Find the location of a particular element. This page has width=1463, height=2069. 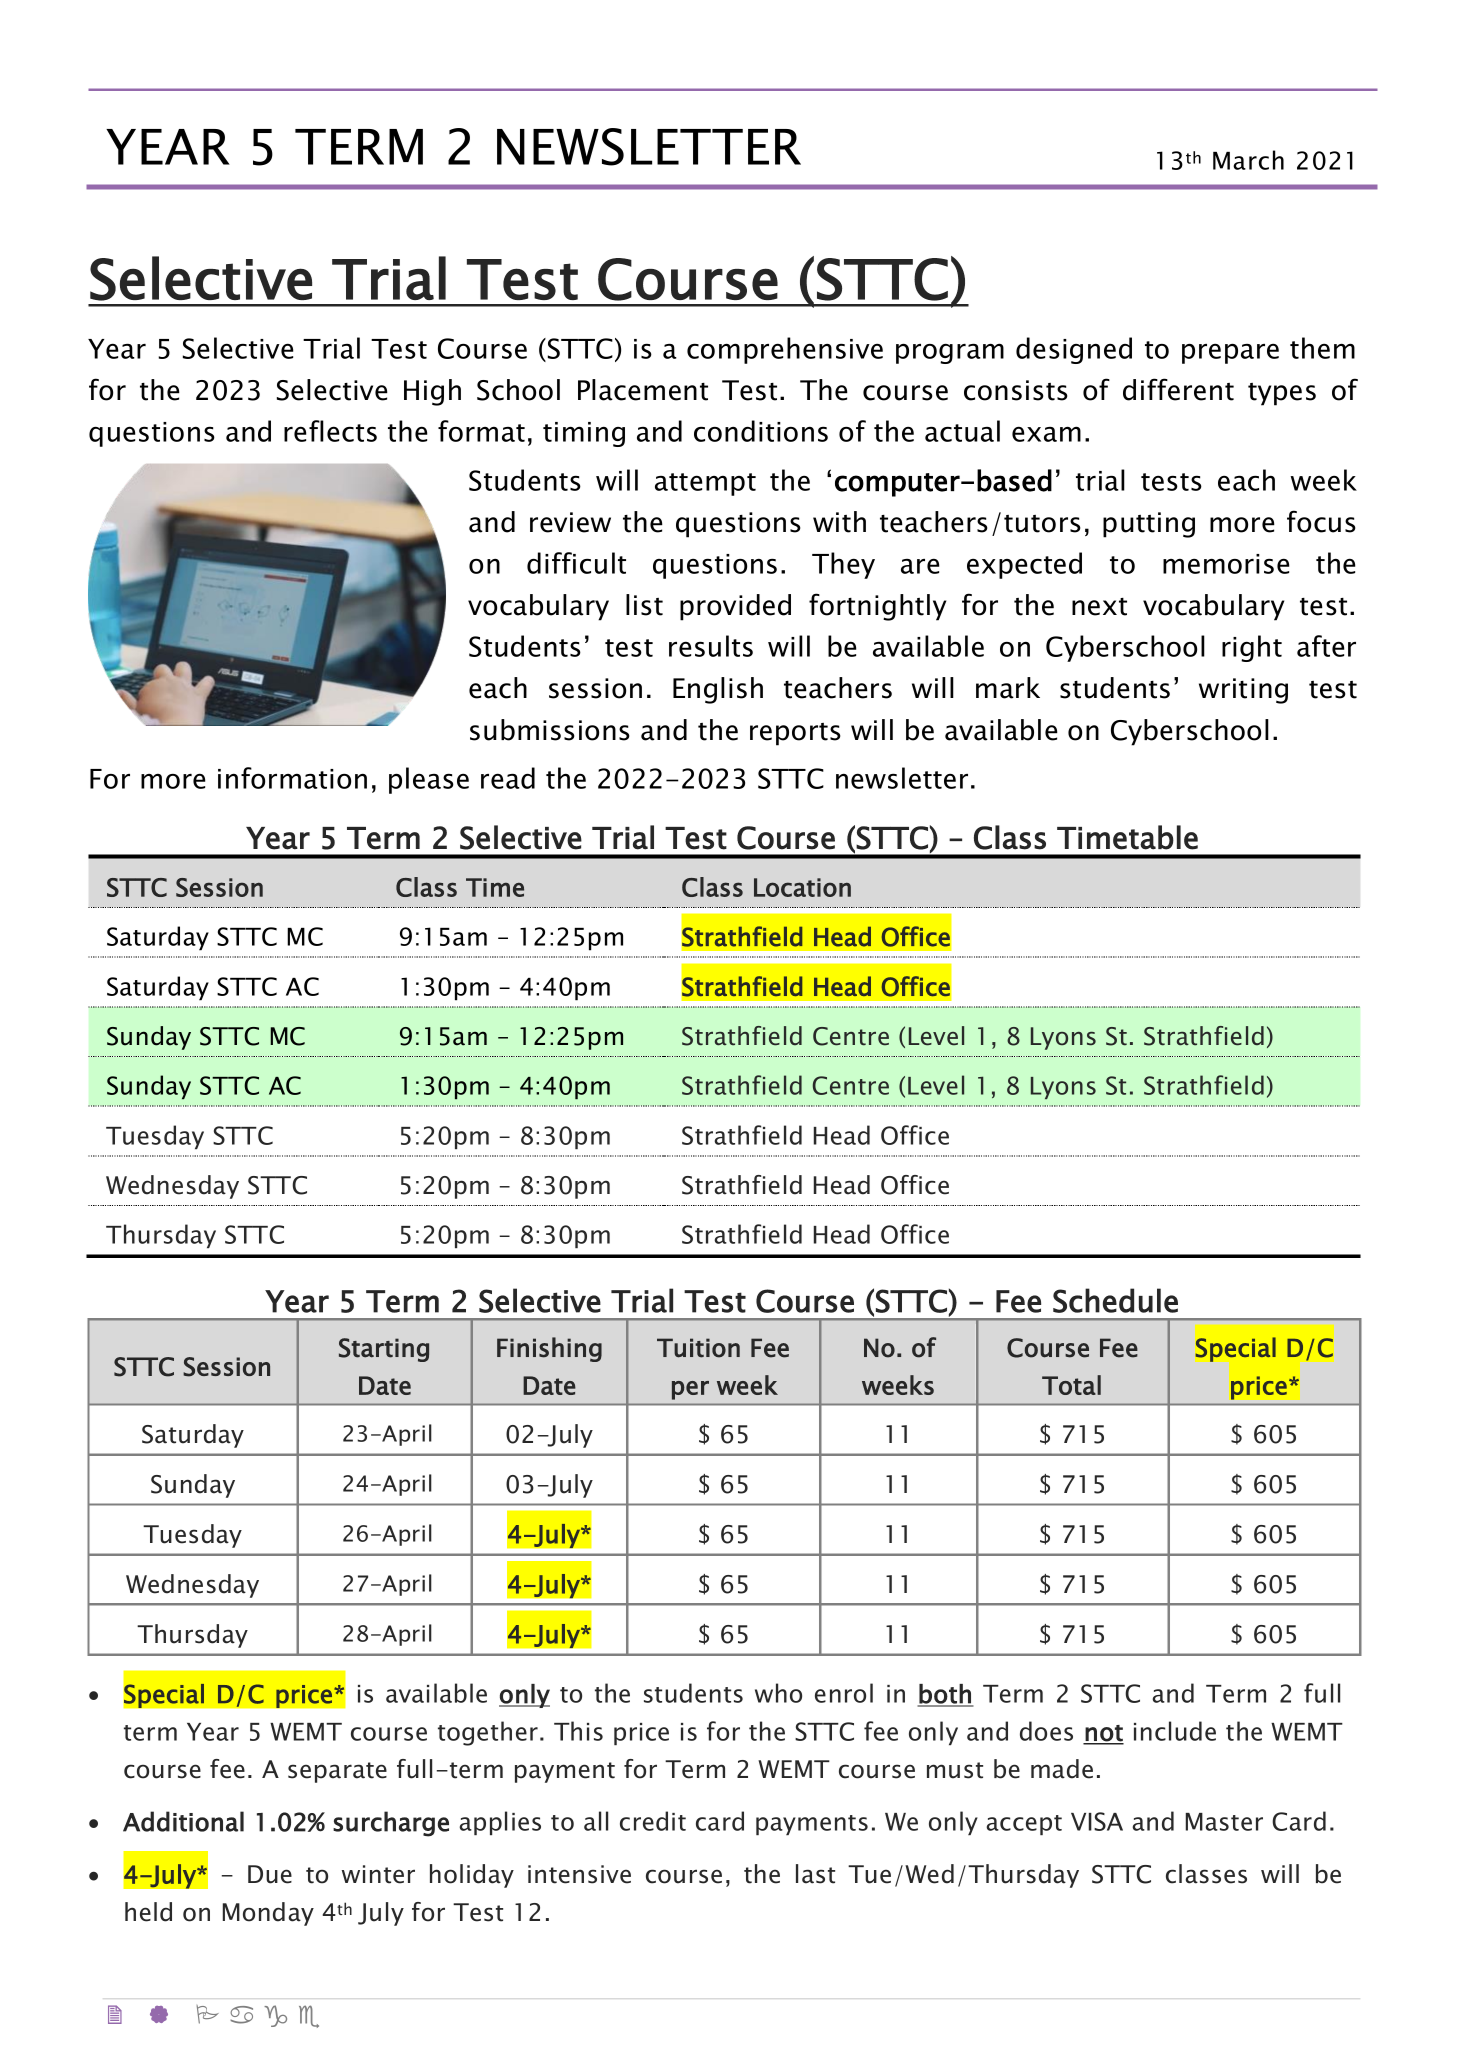

Location is located at coordinates (802, 887).
